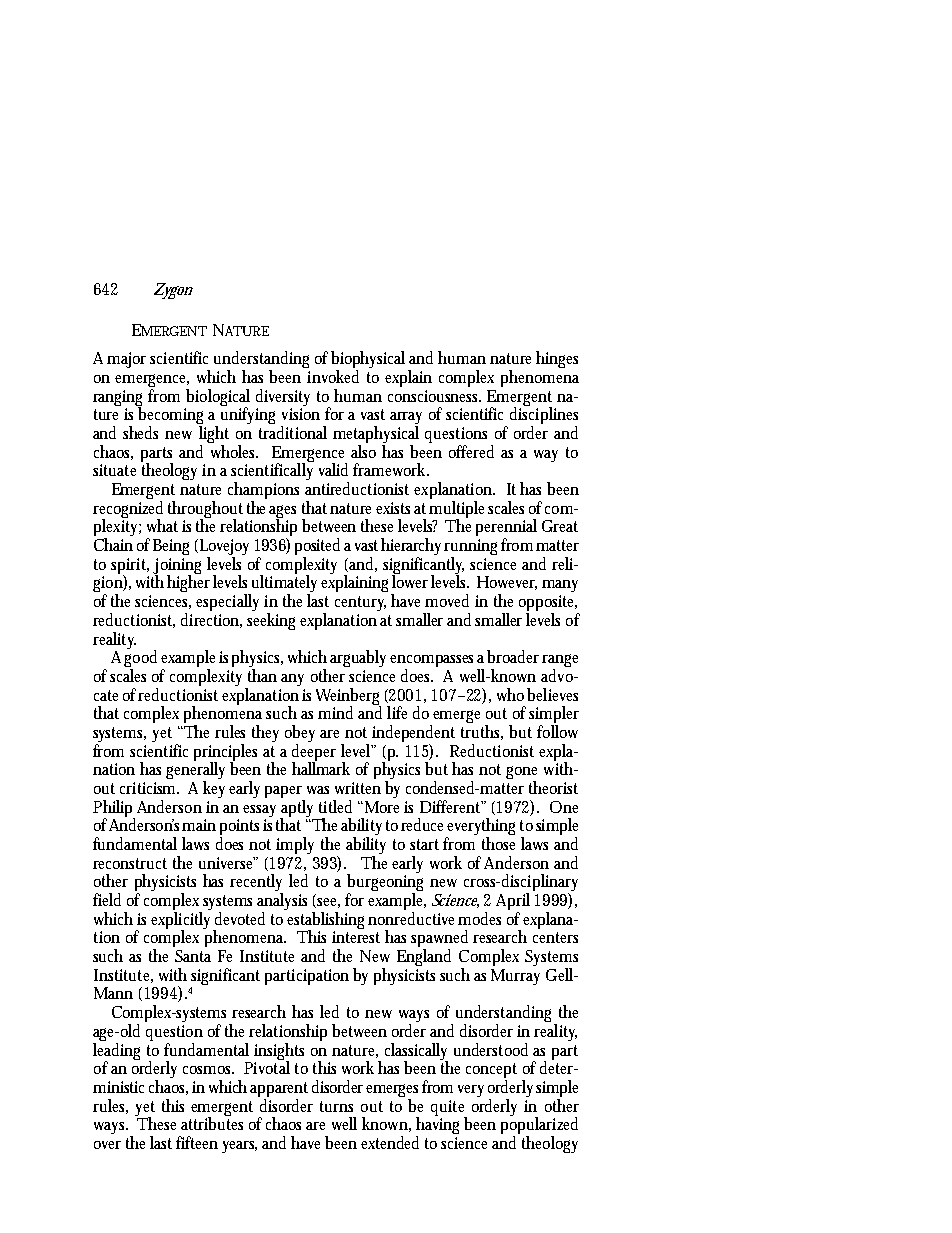  Describe the element at coordinates (140, 659) in the image. I see `good` at that location.
